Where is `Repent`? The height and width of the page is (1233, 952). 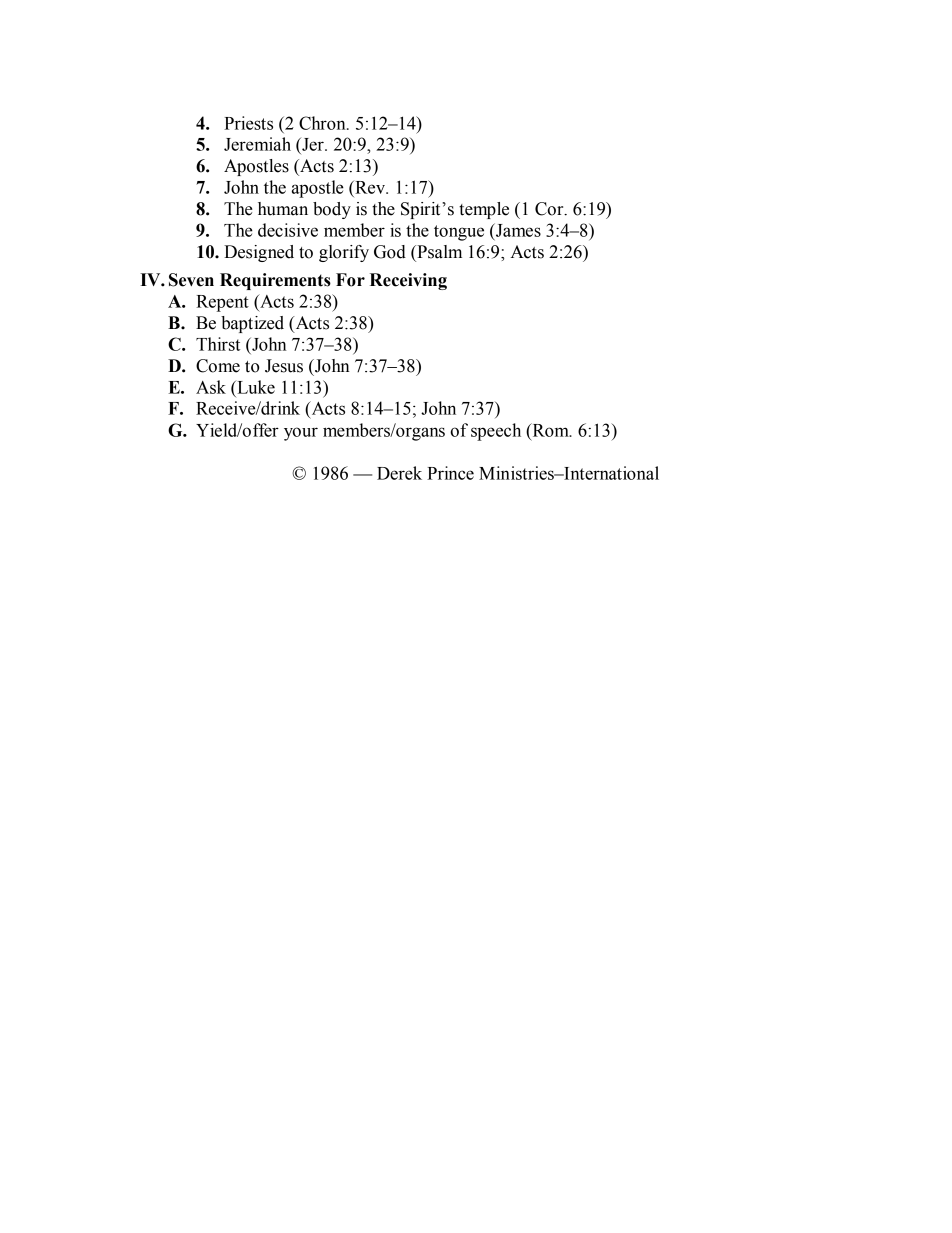 Repent is located at coordinates (222, 303).
